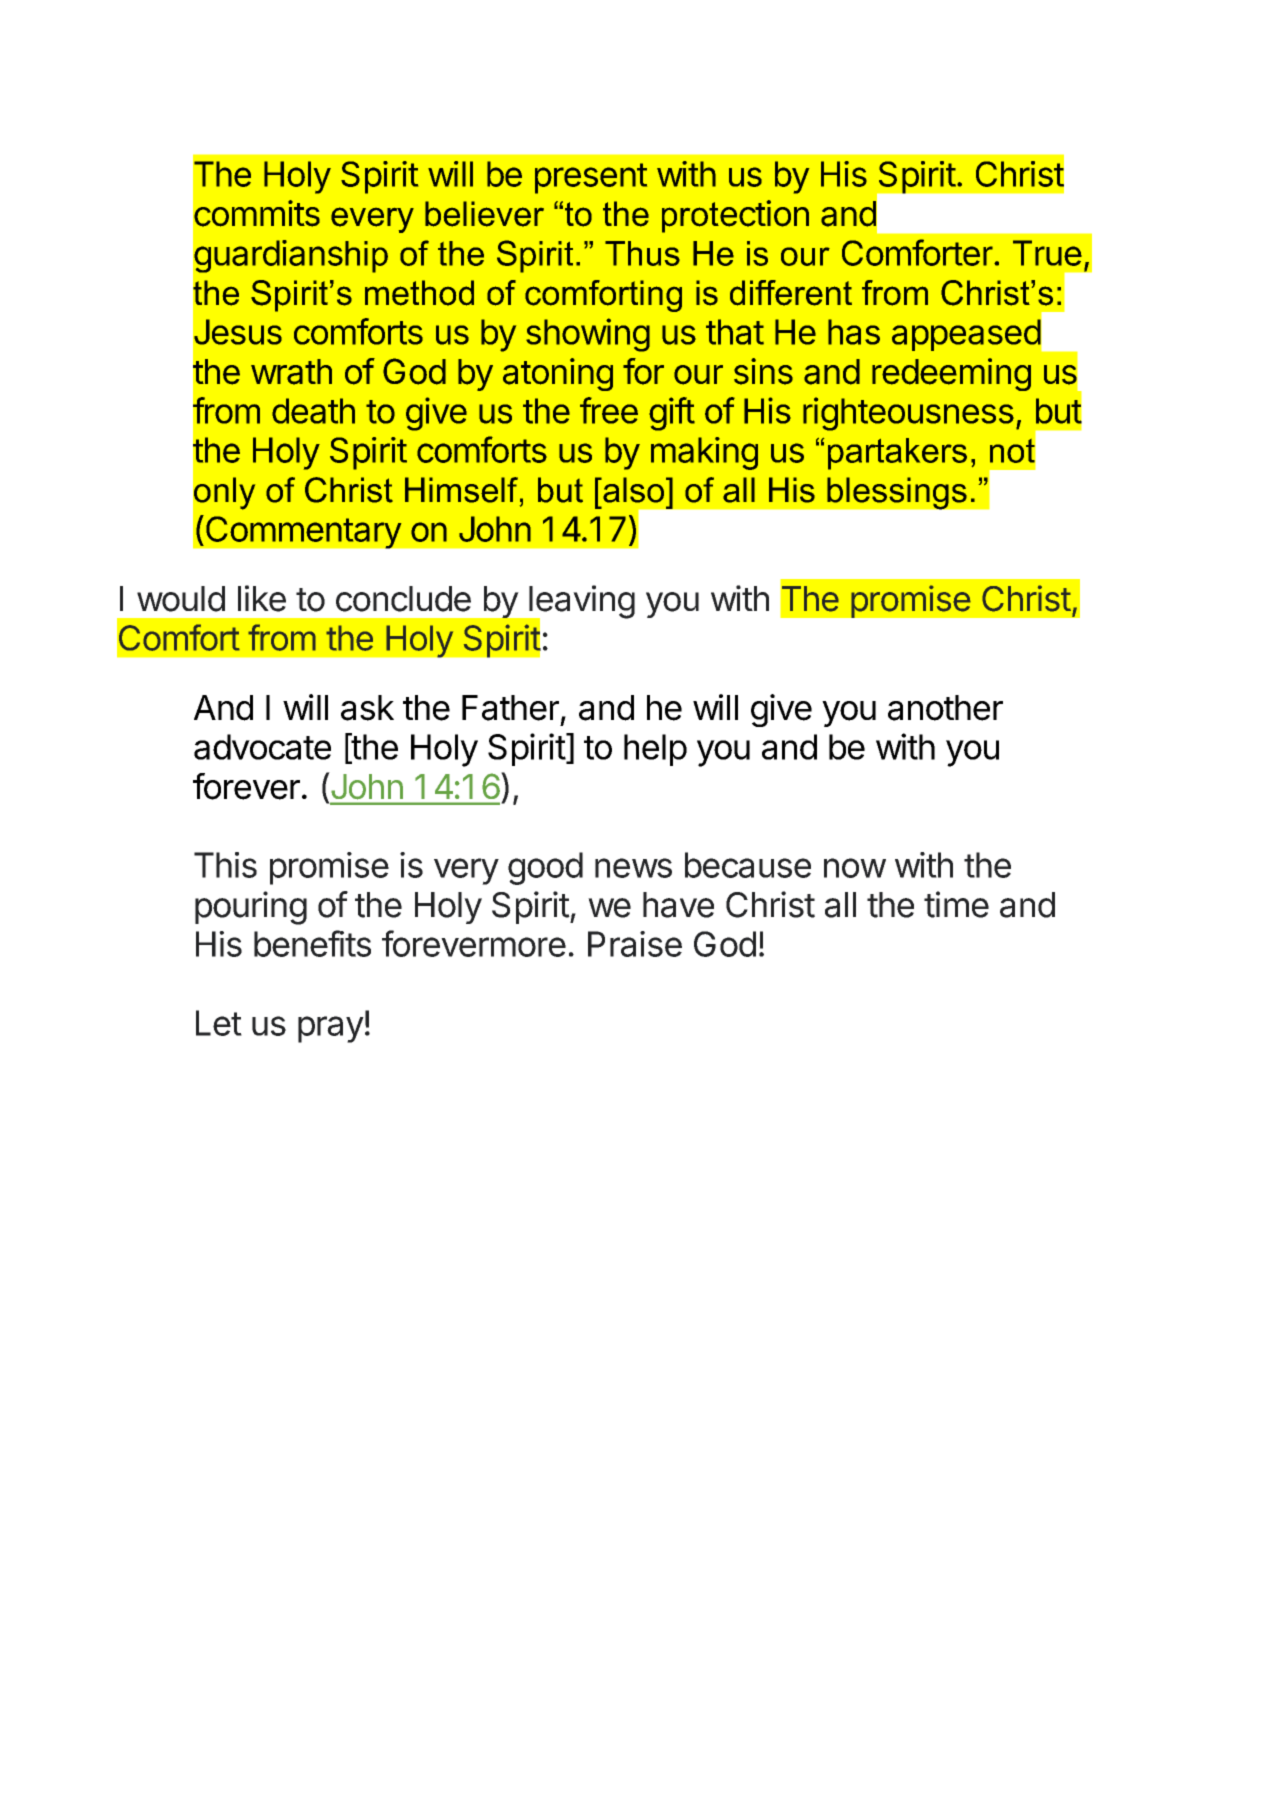 Image resolution: width=1275 pixels, height=1805 pixels. Describe the element at coordinates (331, 1029) in the document. I see `pray` at that location.
